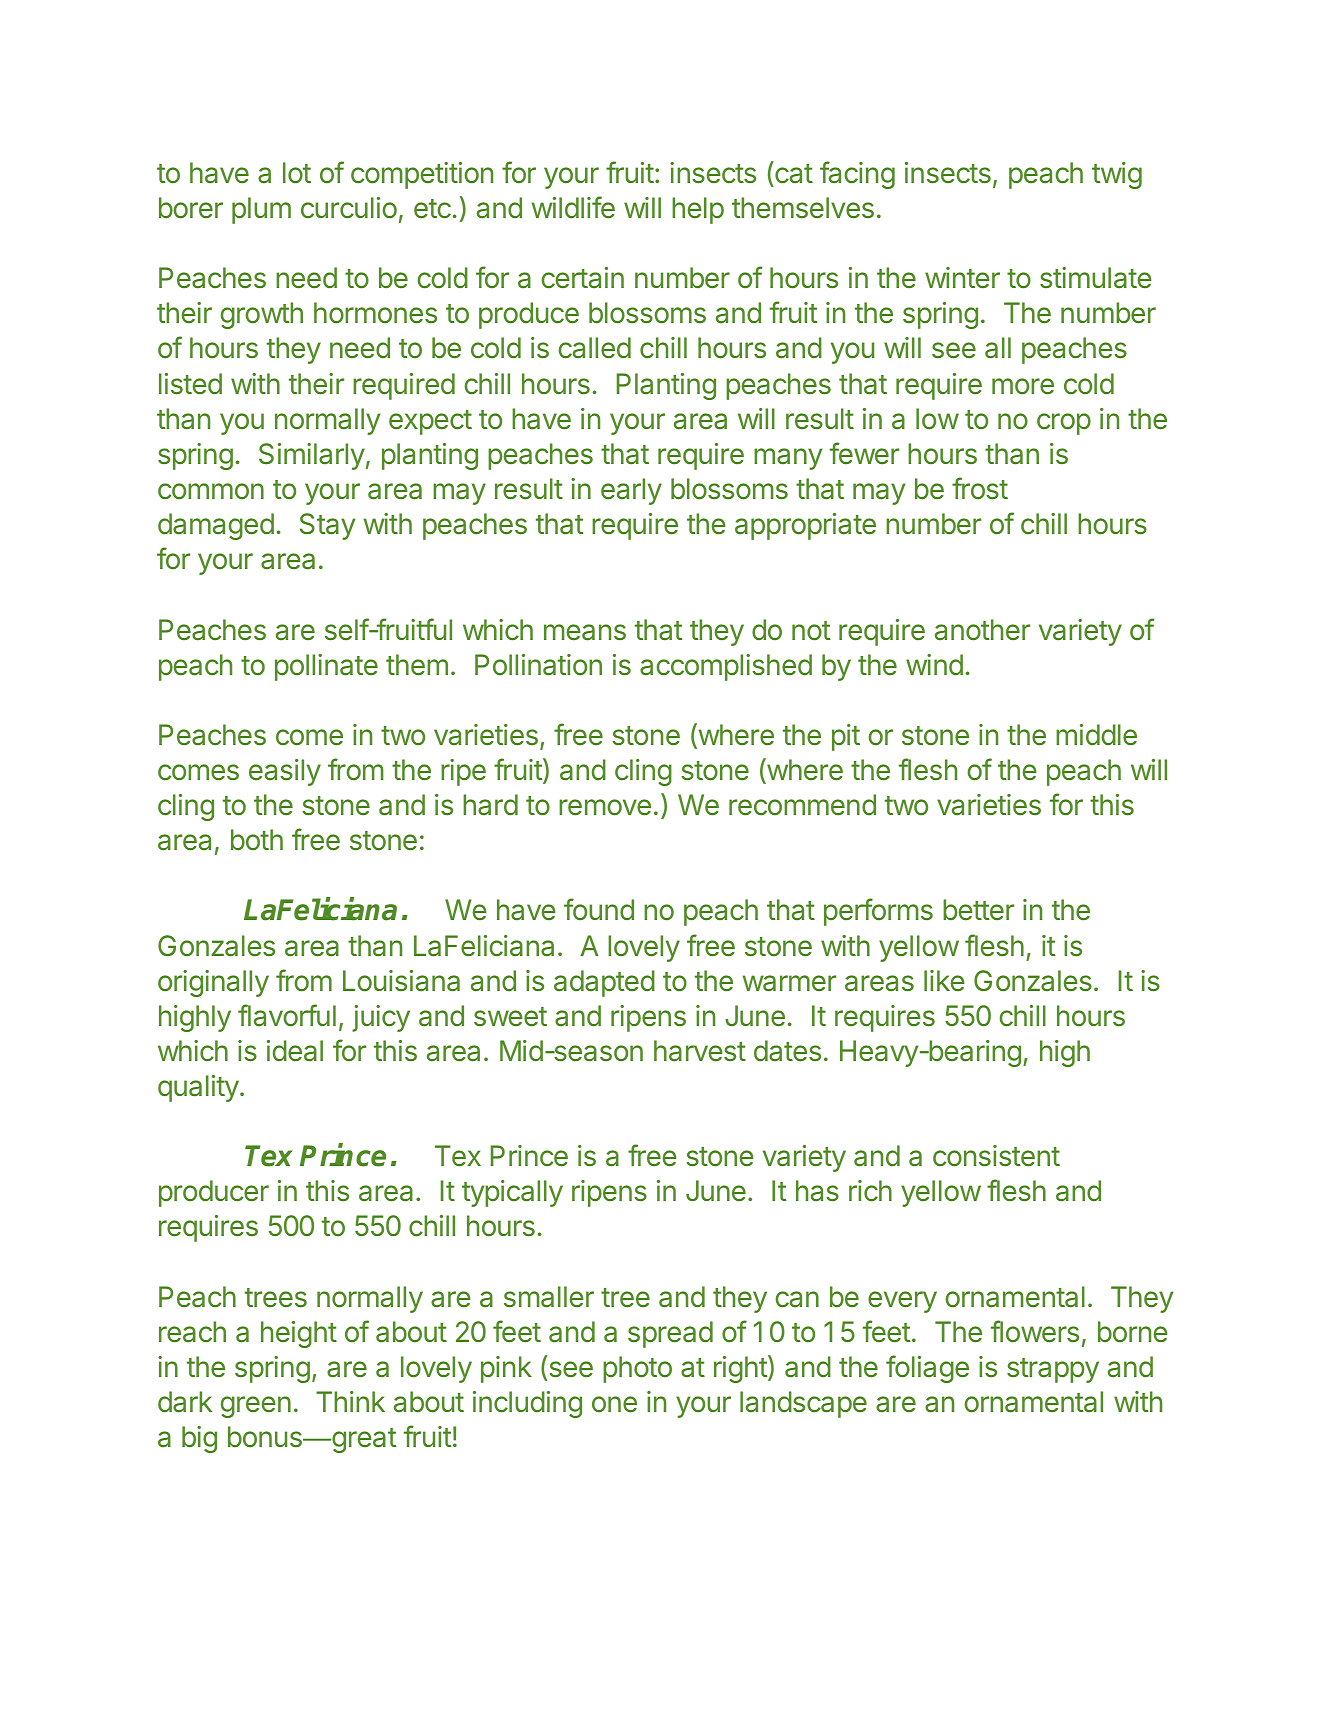 This screenshot has height=1724, width=1332. What do you see at coordinates (1064, 424) in the screenshot?
I see `crop` at bounding box center [1064, 424].
